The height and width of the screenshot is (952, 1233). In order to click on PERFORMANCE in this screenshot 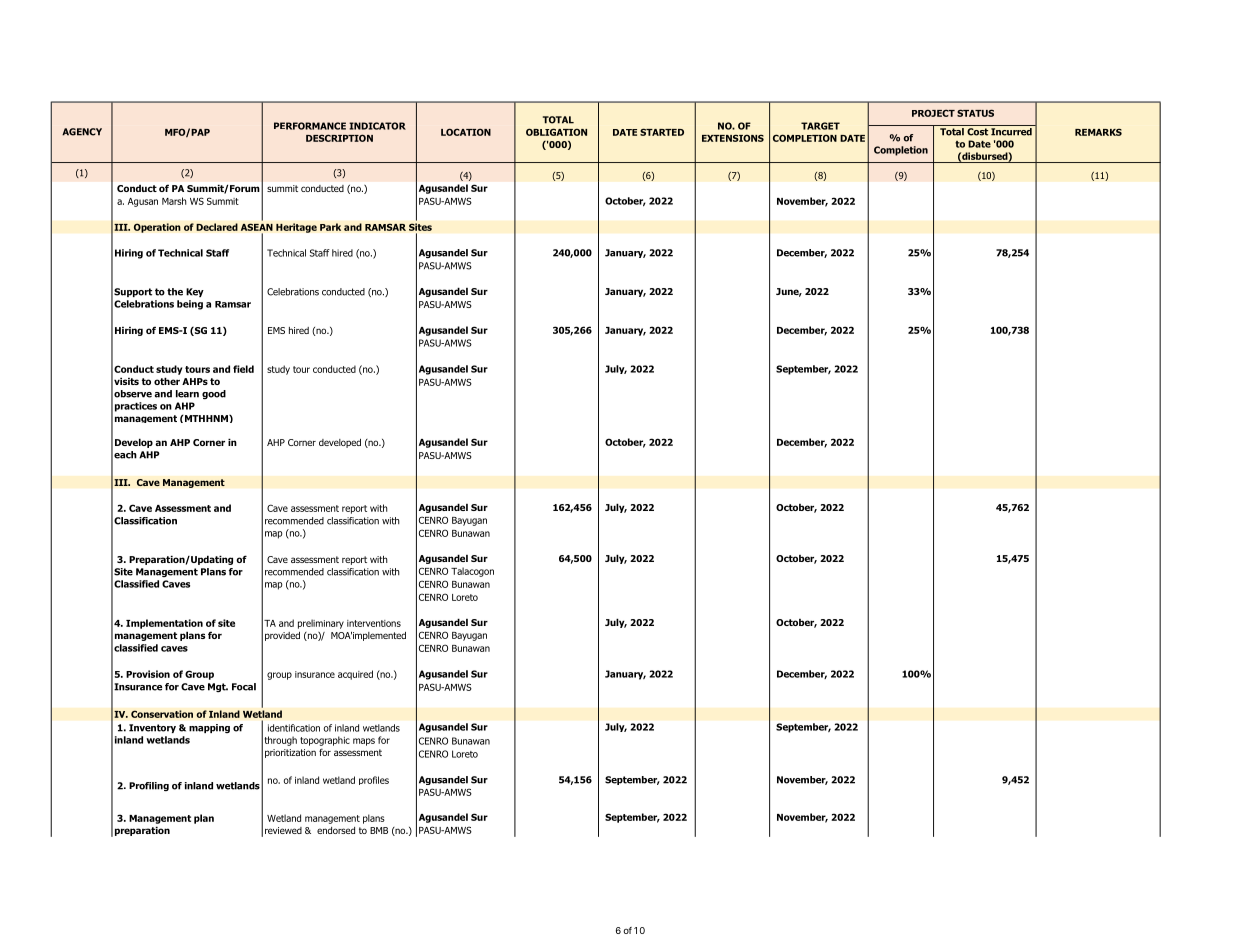, I will do `click(310, 126)`.
